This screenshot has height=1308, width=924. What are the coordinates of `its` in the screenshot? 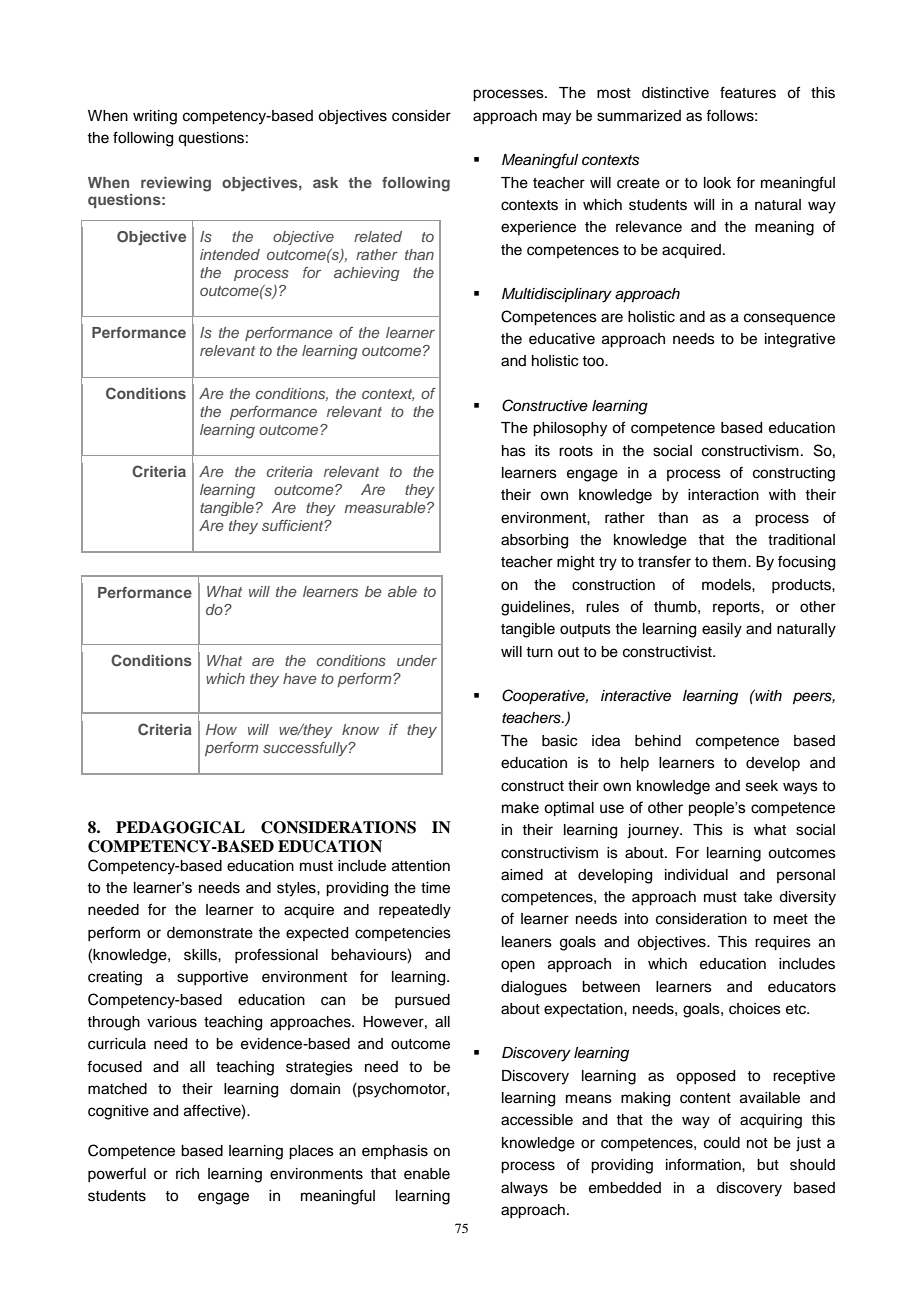 It's located at (542, 451).
